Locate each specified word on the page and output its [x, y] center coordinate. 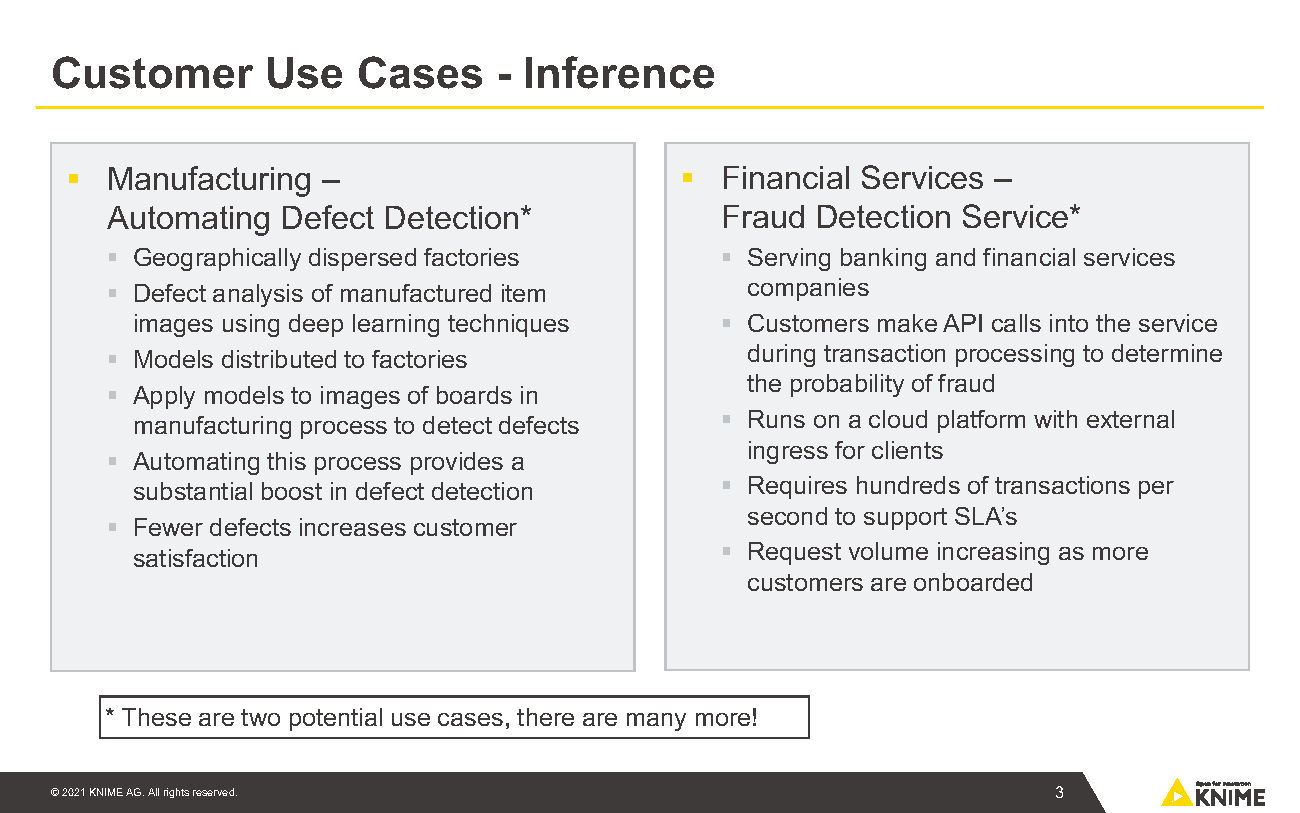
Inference [620, 72]
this [286, 461]
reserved [215, 792]
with [1055, 419]
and [955, 257]
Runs [777, 419]
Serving [789, 259]
